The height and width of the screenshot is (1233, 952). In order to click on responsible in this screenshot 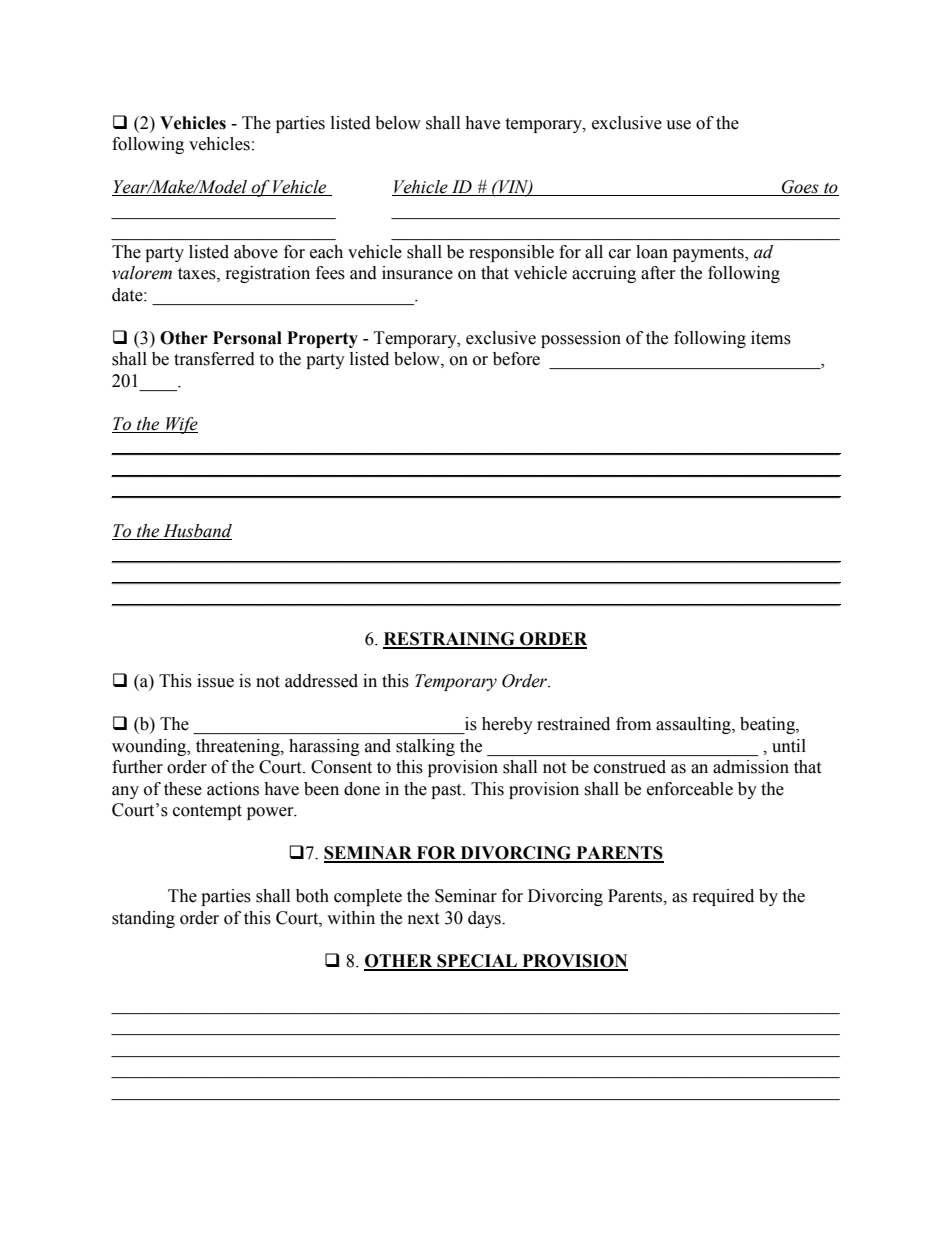, I will do `click(511, 253)`.
